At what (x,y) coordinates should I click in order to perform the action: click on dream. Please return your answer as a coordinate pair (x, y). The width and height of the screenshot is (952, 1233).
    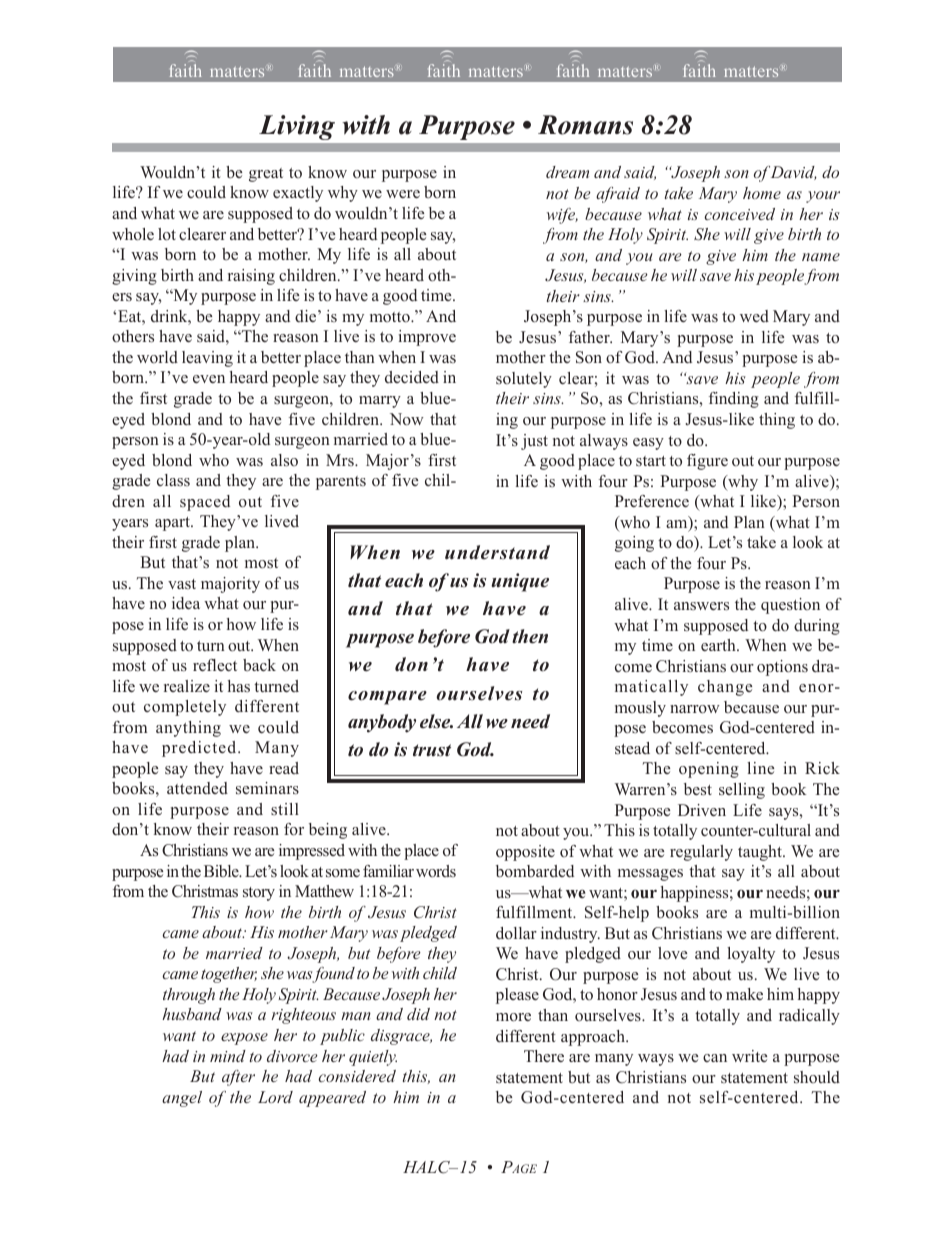
    Looking at the image, I should click on (567, 172).
